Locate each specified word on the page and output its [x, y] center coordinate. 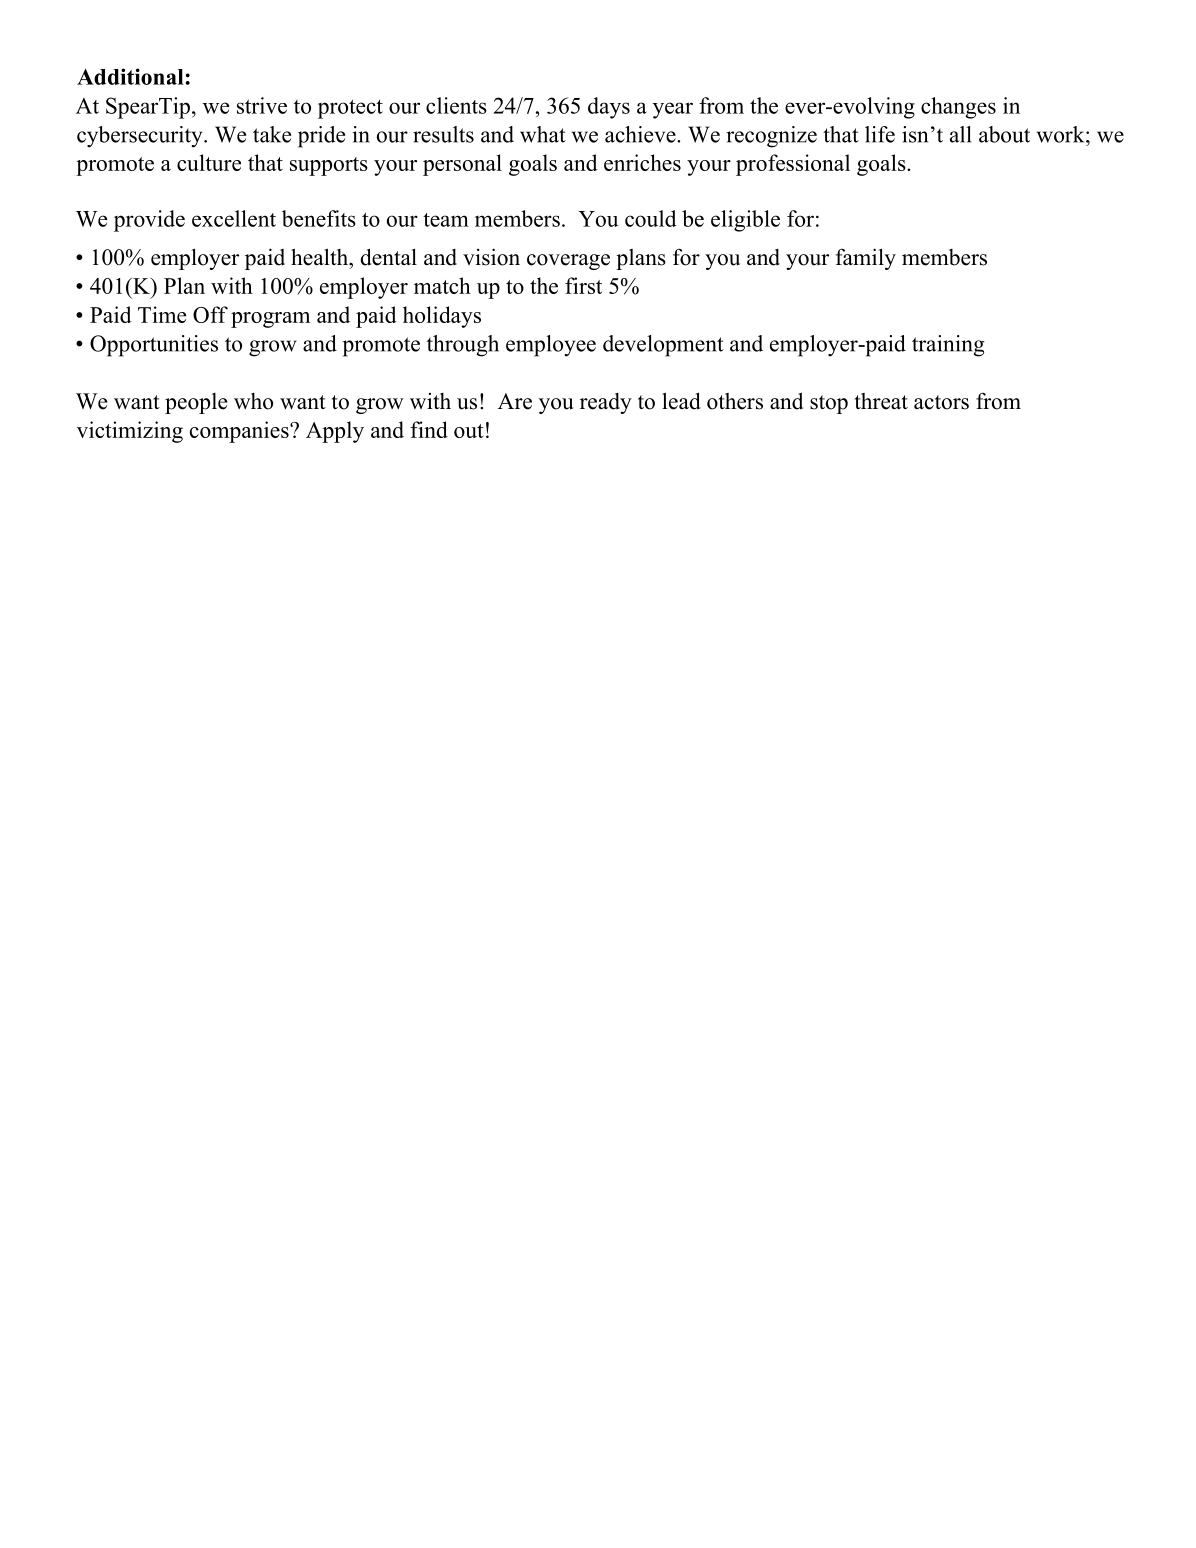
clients [456, 105]
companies [240, 432]
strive [262, 105]
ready [606, 403]
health [321, 257]
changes [958, 108]
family [866, 259]
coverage [568, 262]
